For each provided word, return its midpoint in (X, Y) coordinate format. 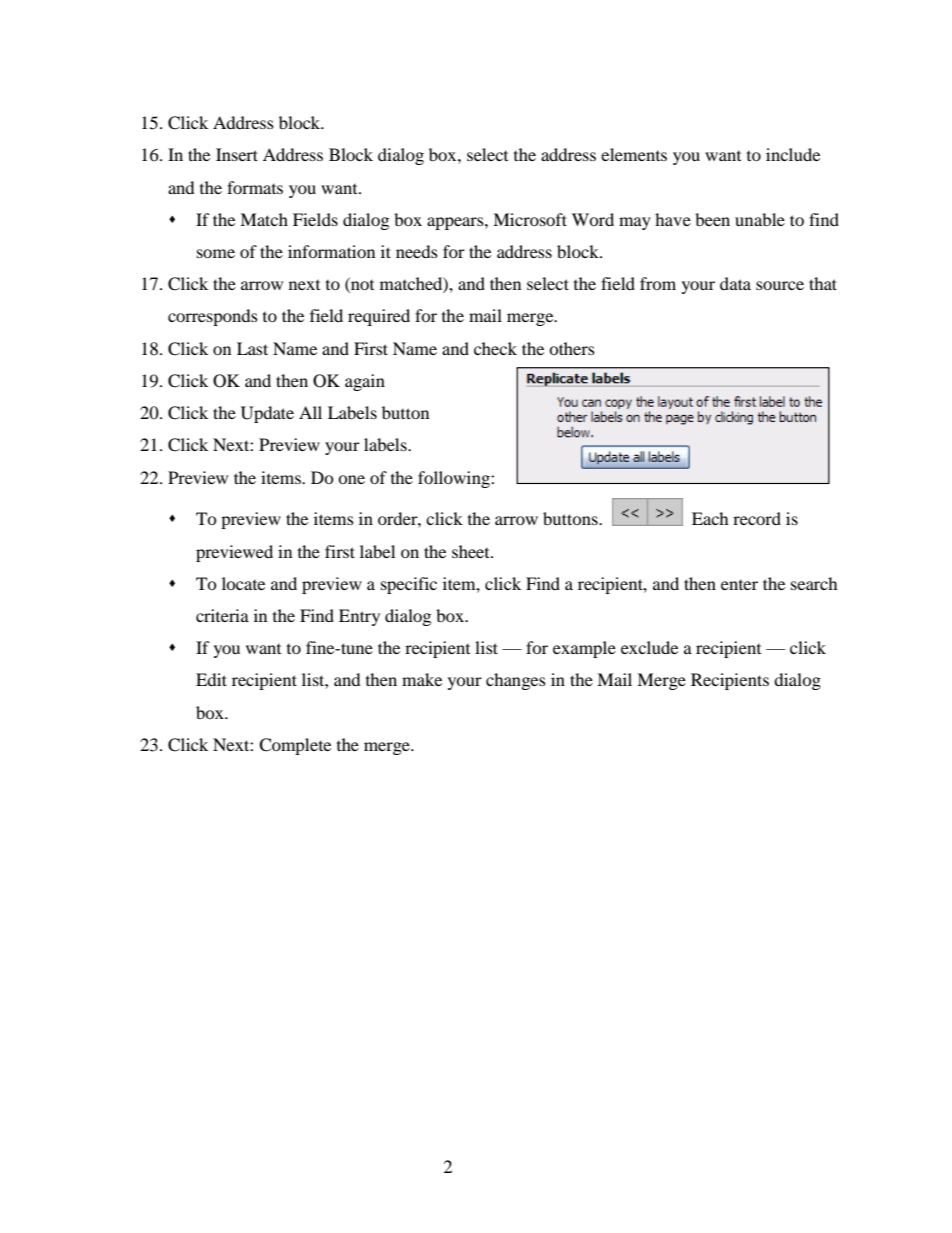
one (351, 479)
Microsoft (530, 219)
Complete (295, 746)
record (757, 518)
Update (267, 414)
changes (516, 681)
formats (255, 187)
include (793, 154)
